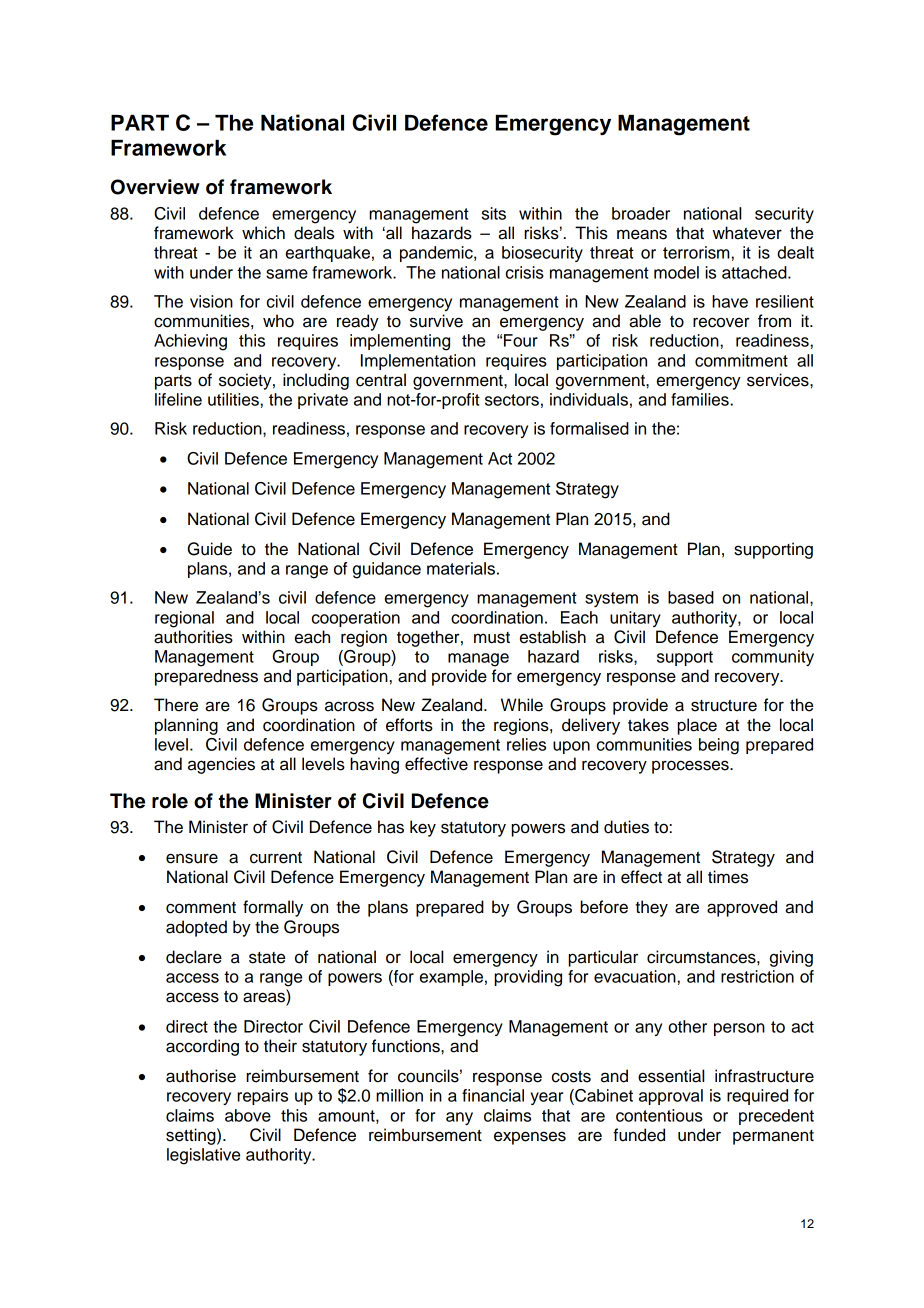  What do you see at coordinates (773, 658) in the screenshot?
I see `community` at bounding box center [773, 658].
